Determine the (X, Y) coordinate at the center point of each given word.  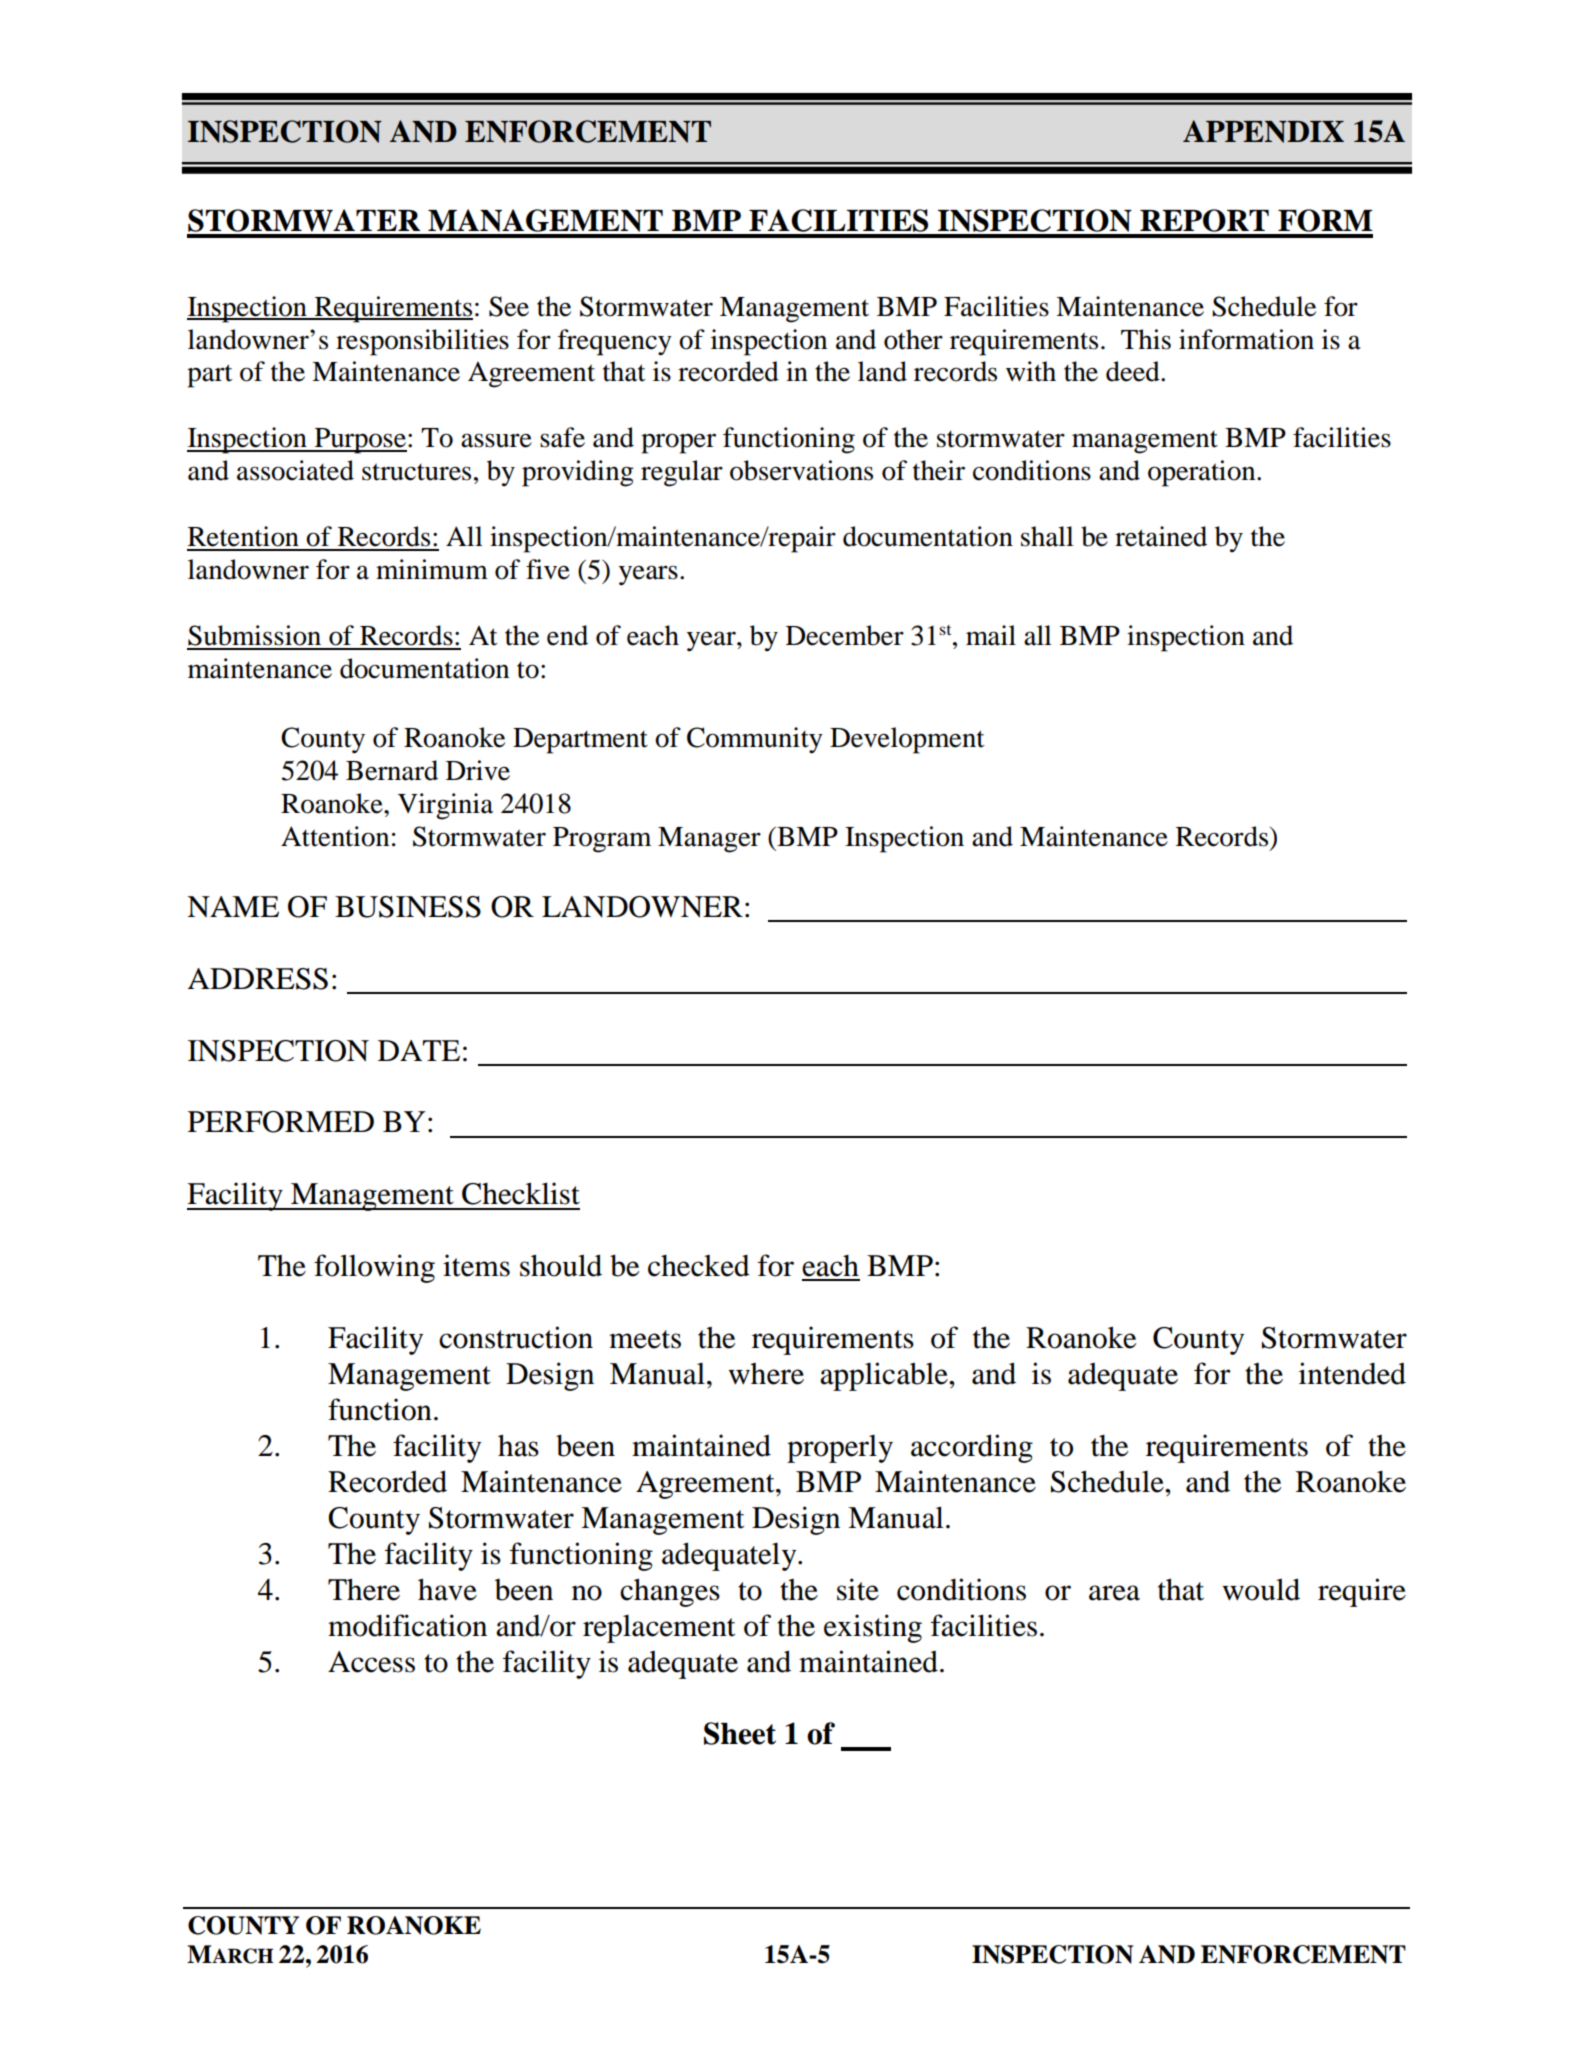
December (845, 635)
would (1261, 1589)
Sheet (740, 1733)
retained (1161, 536)
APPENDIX (1263, 131)
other (913, 339)
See (509, 306)
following (374, 1268)
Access (371, 1662)
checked (699, 1266)
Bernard (392, 770)
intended (1352, 1373)
